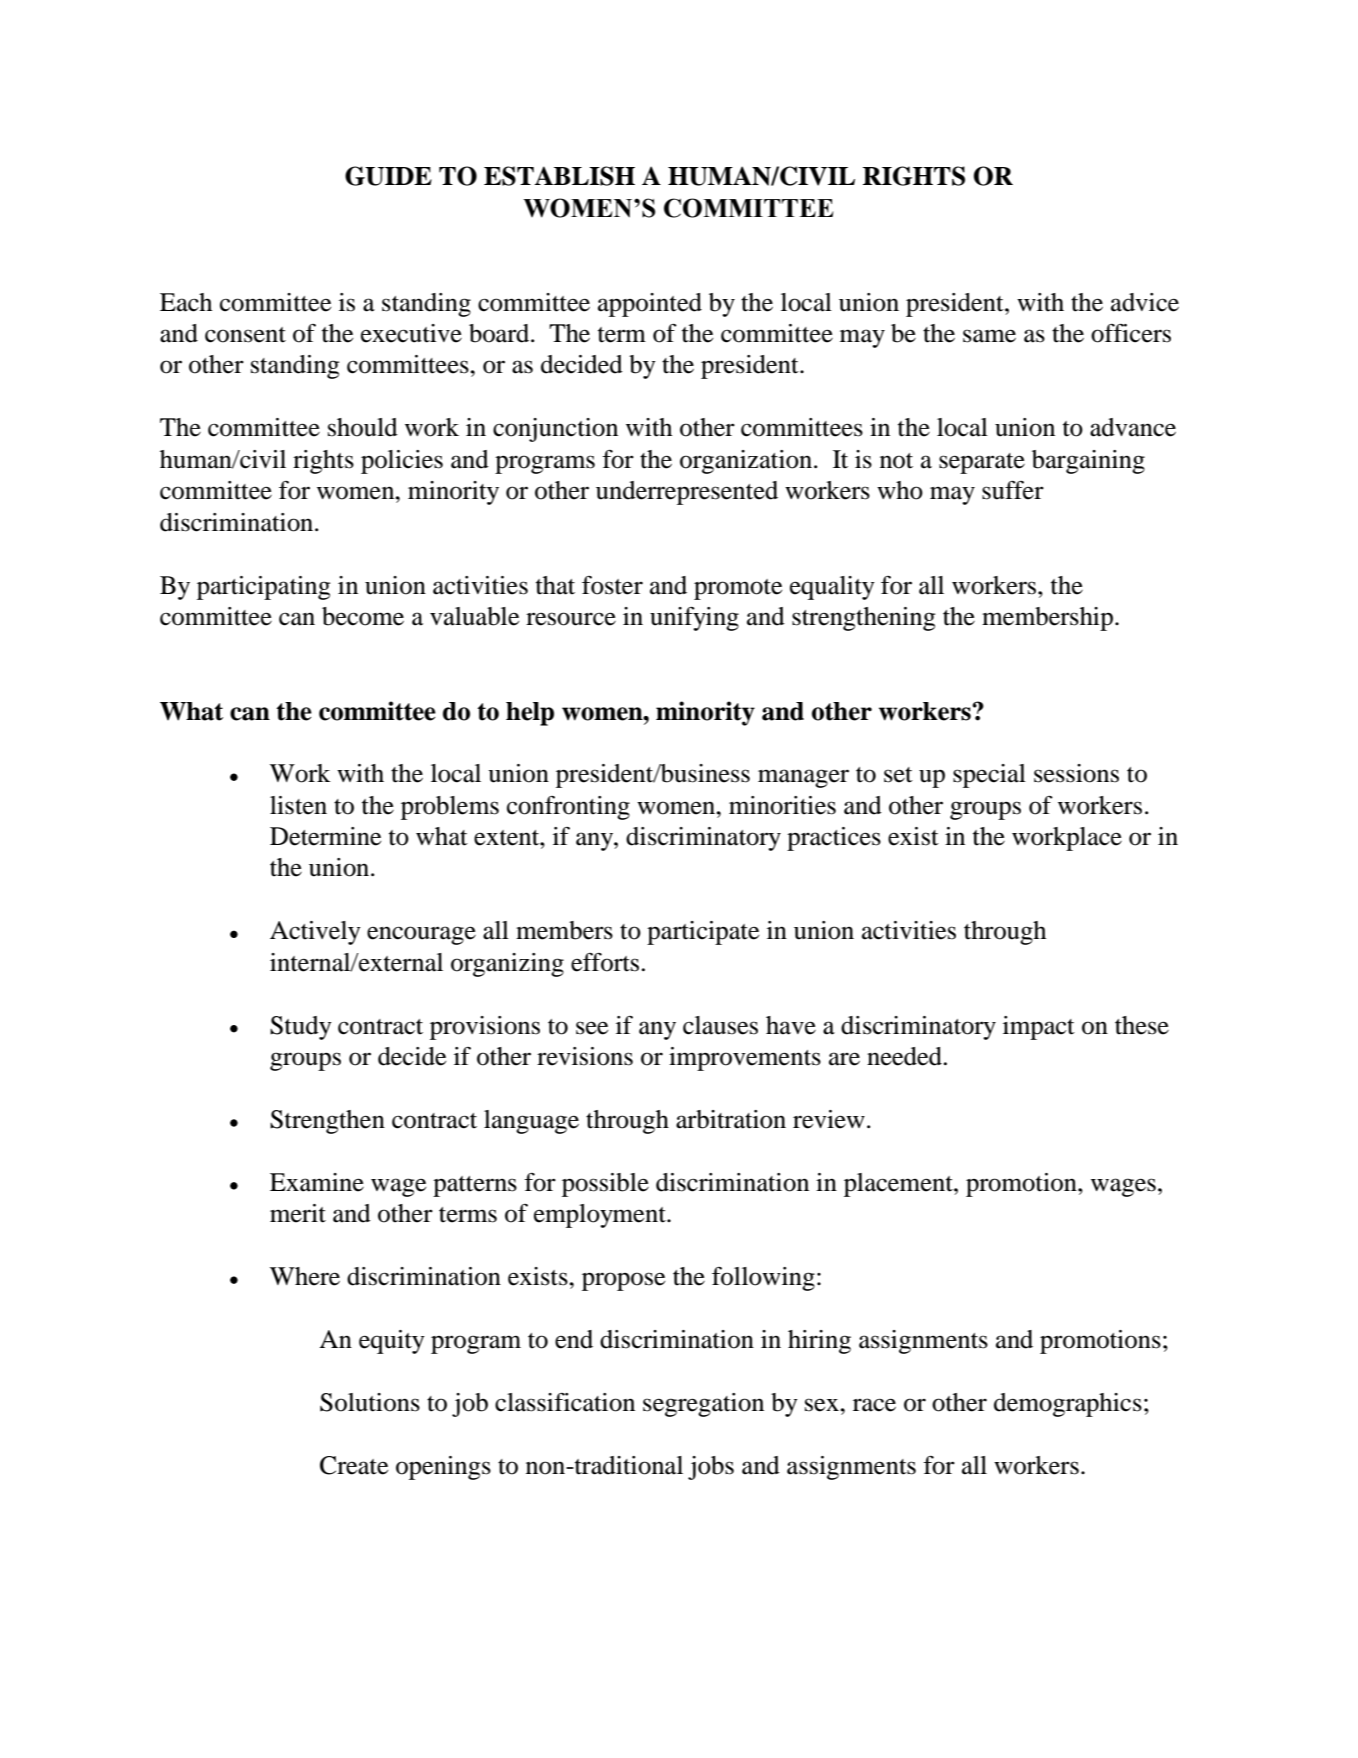 Image resolution: width=1358 pixels, height=1758 pixels. Describe the element at coordinates (388, 176) in the screenshot. I see `GUIDE` at that location.
